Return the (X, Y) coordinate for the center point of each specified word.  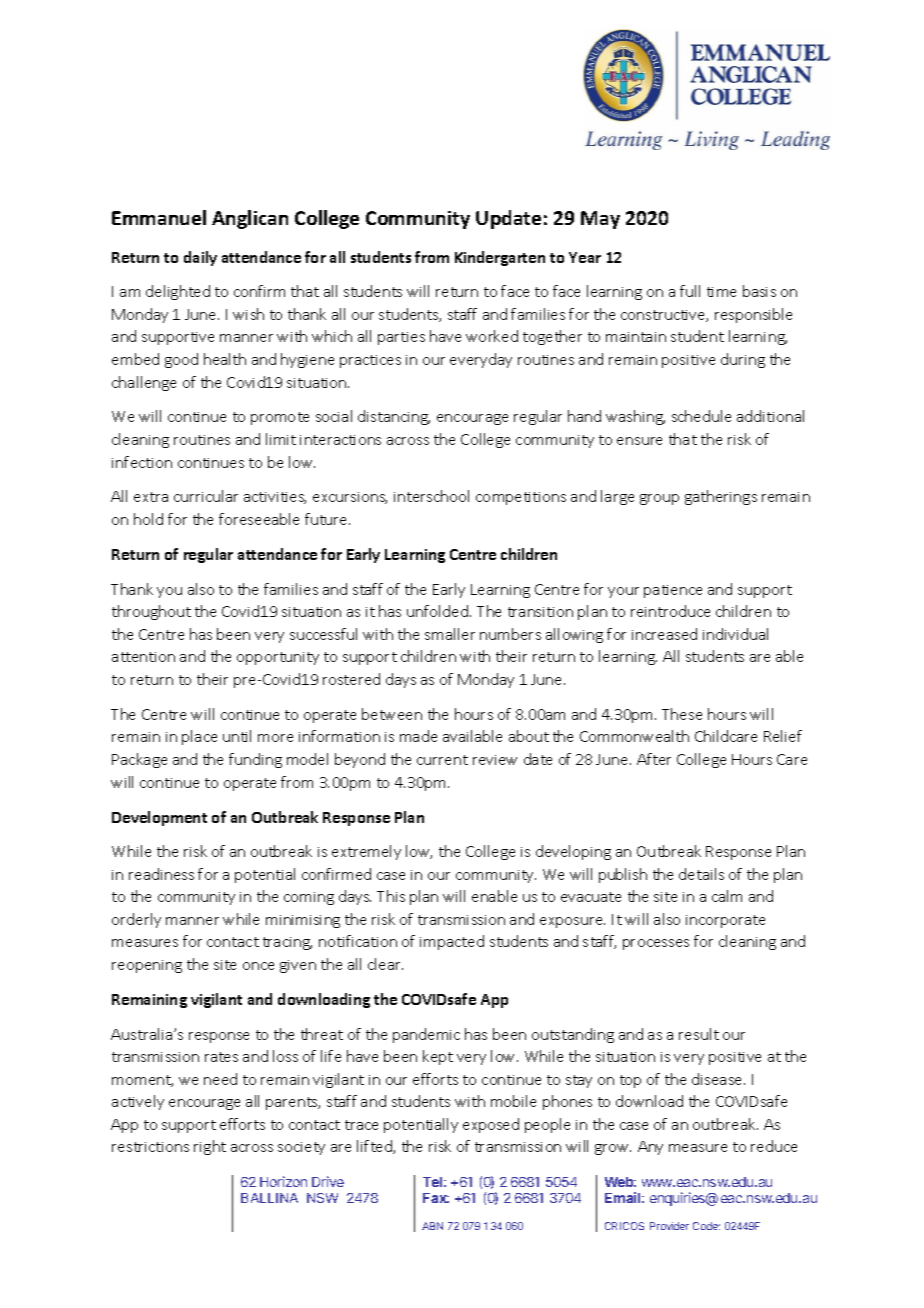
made (418, 736)
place (199, 737)
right (210, 1147)
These (682, 714)
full (690, 291)
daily (200, 258)
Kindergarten (500, 258)
